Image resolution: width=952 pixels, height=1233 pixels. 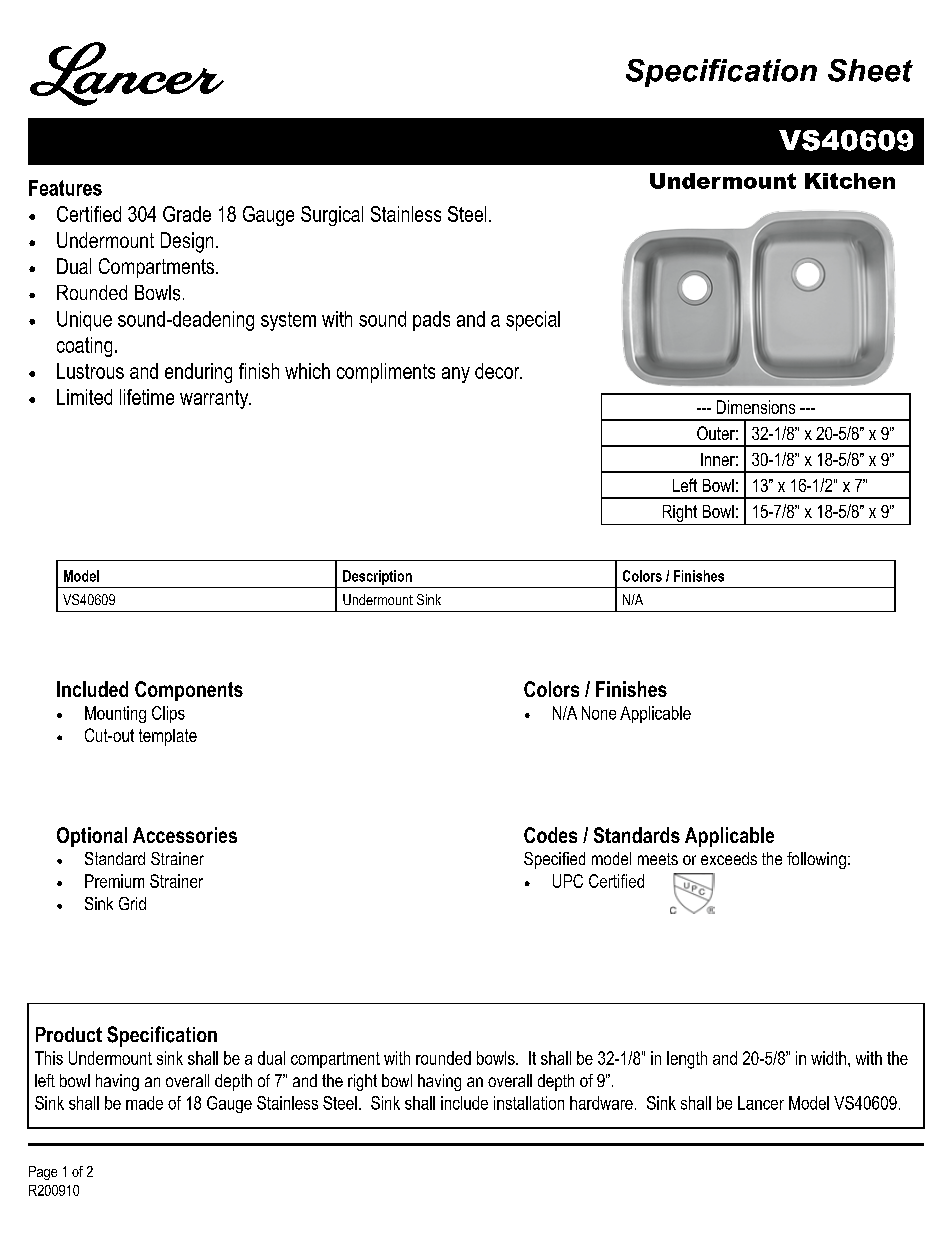 What do you see at coordinates (529, 1103) in the image?
I see `installation` at bounding box center [529, 1103].
